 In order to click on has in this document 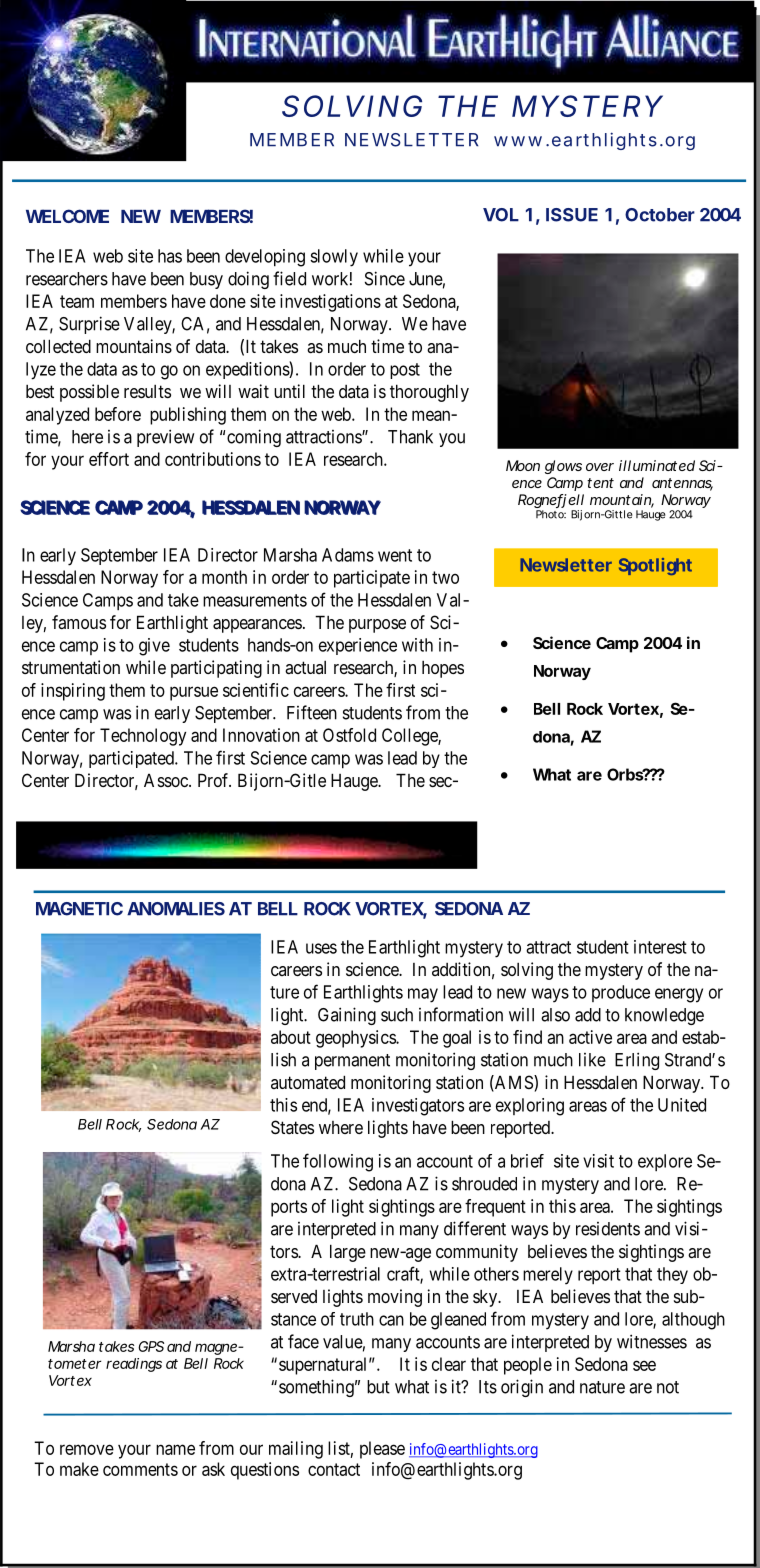, I will do `click(170, 256)`.
